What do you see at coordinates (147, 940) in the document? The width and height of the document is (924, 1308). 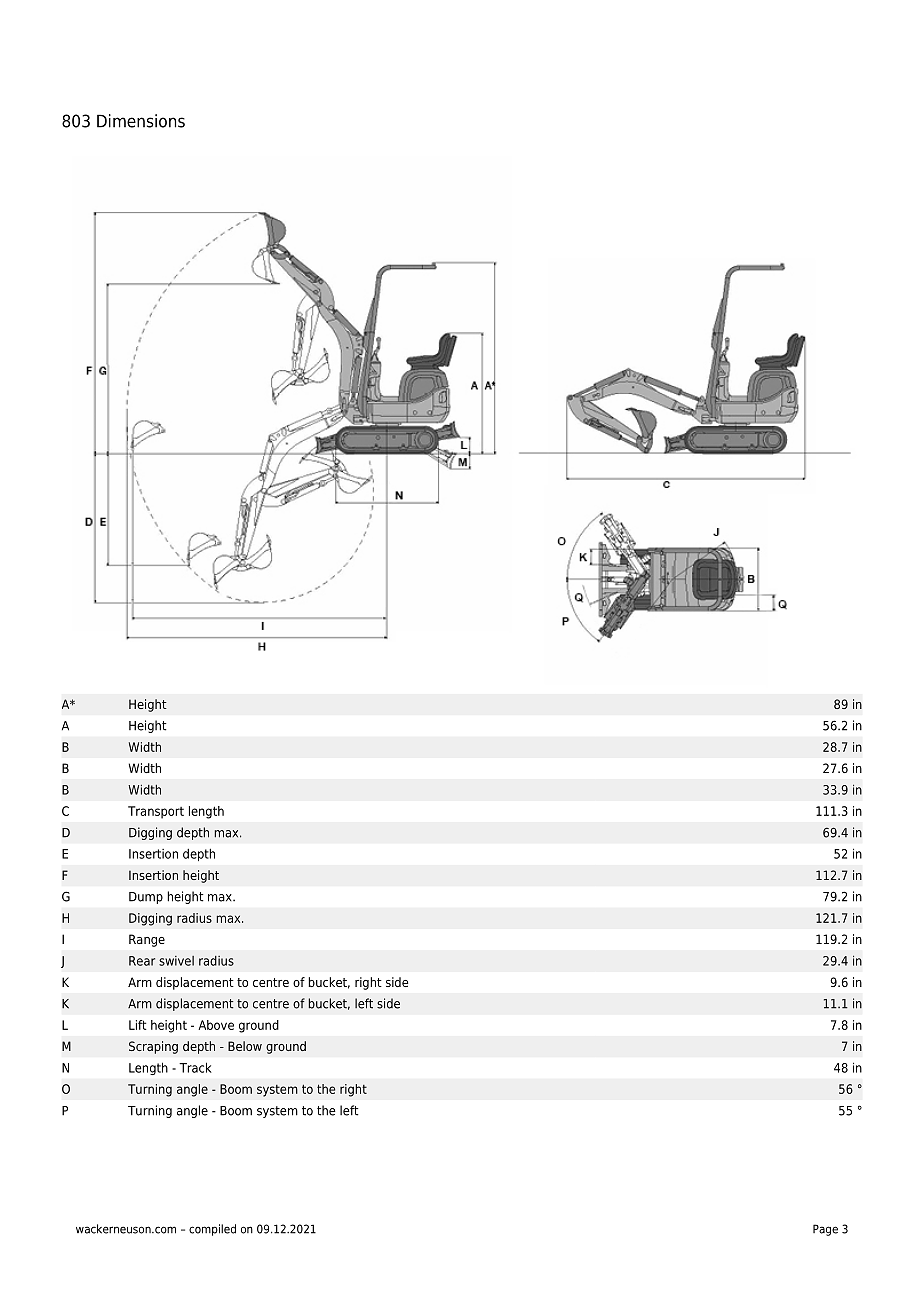 I see `Range` at bounding box center [147, 940].
